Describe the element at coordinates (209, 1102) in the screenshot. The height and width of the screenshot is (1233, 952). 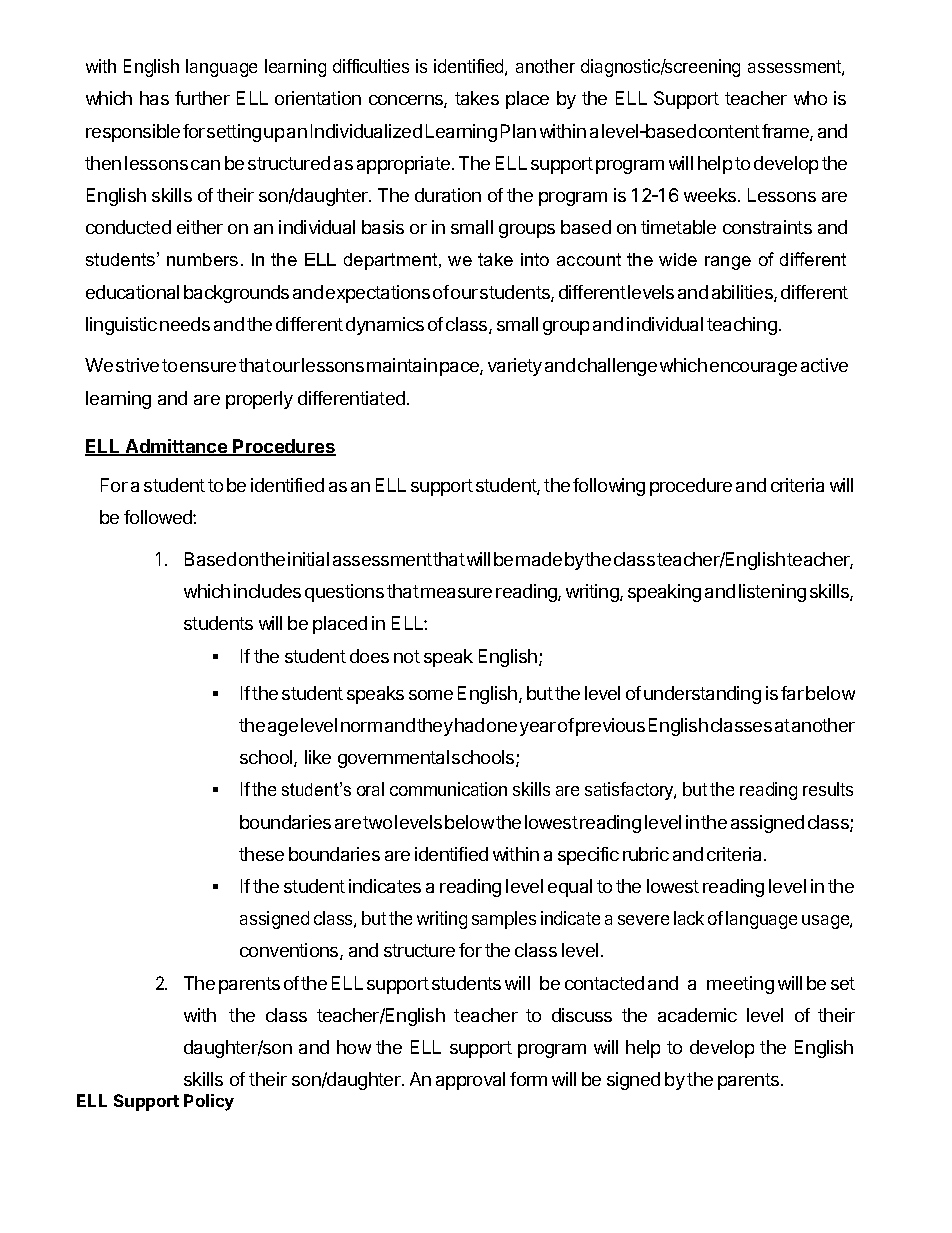
I see `Policy` at that location.
